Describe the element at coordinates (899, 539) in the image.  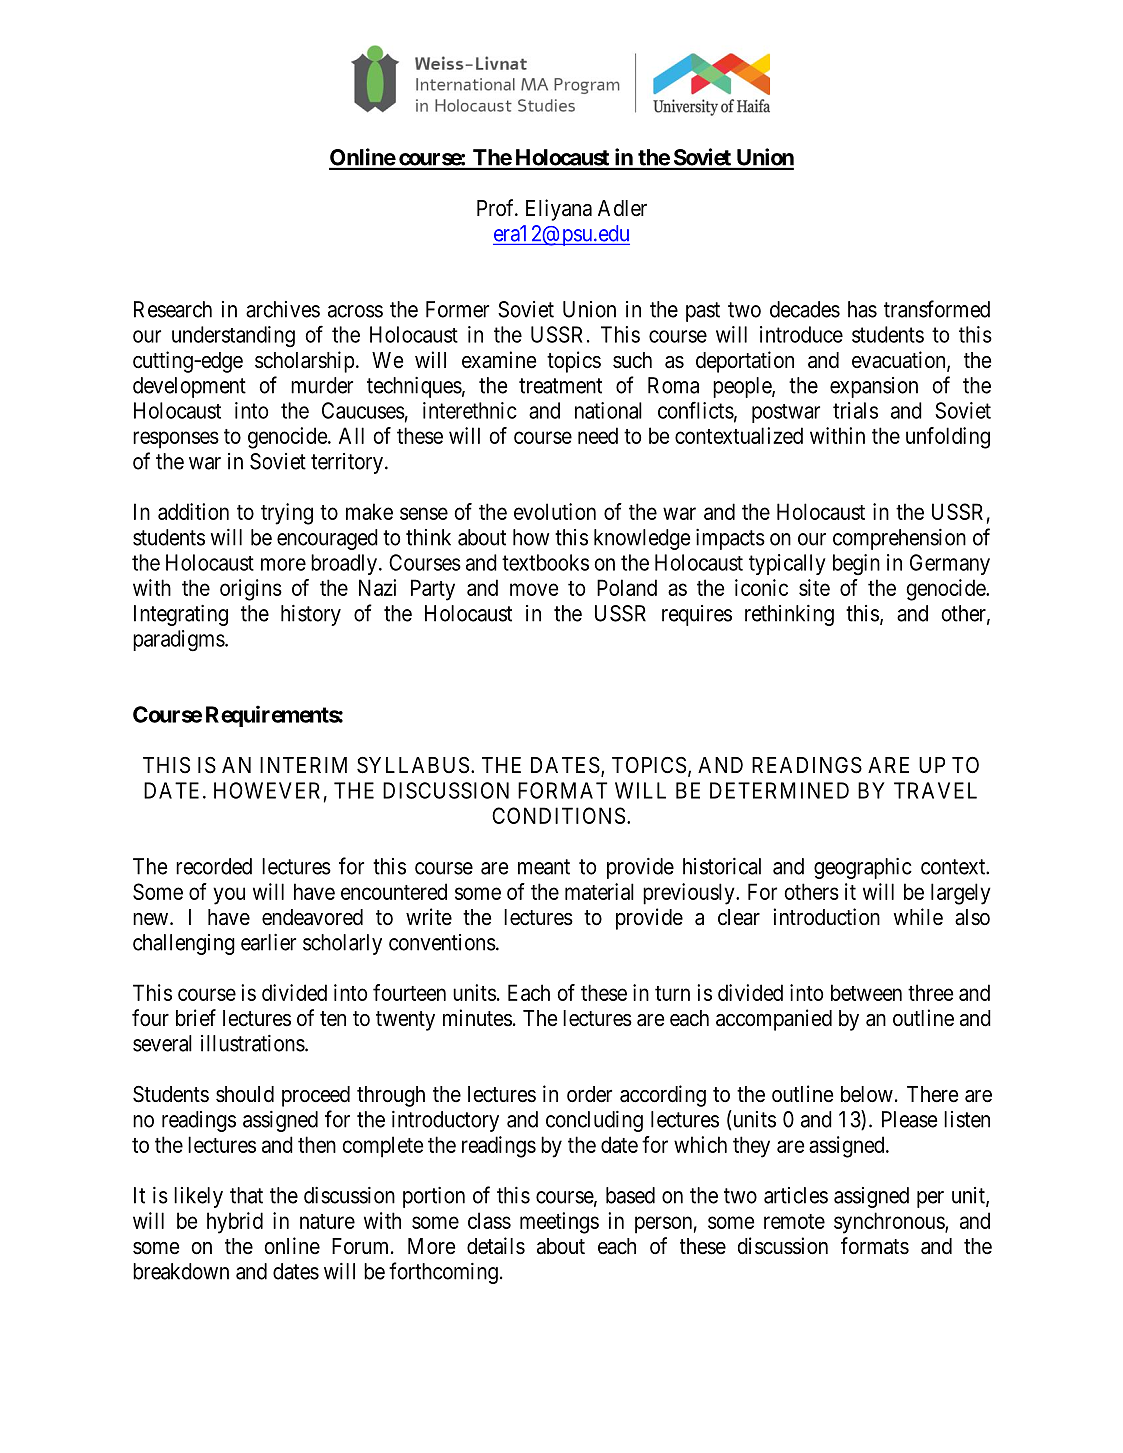
I see `comprehension` at that location.
